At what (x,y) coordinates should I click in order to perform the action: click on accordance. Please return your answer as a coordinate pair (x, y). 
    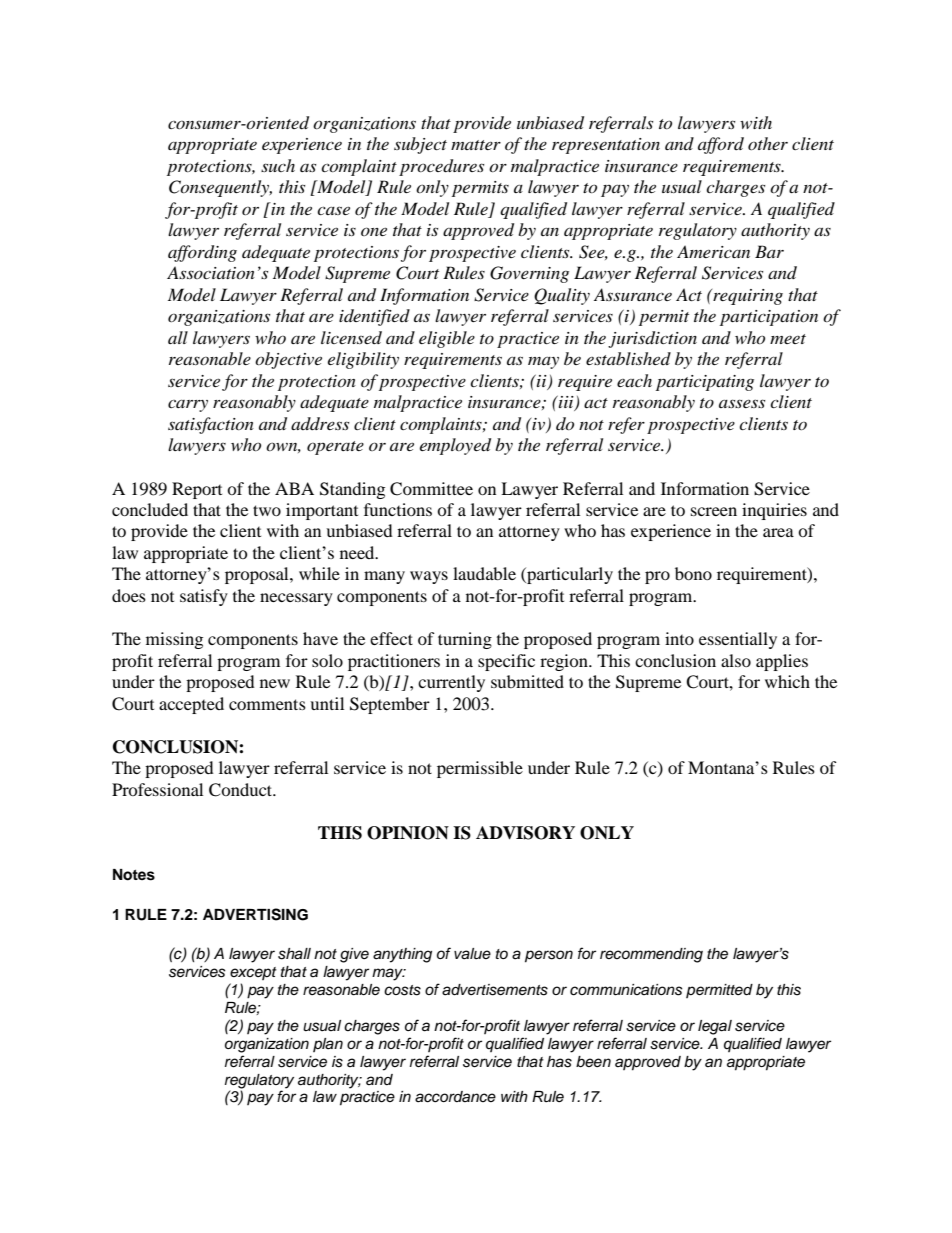
    Looking at the image, I should click on (455, 1097).
